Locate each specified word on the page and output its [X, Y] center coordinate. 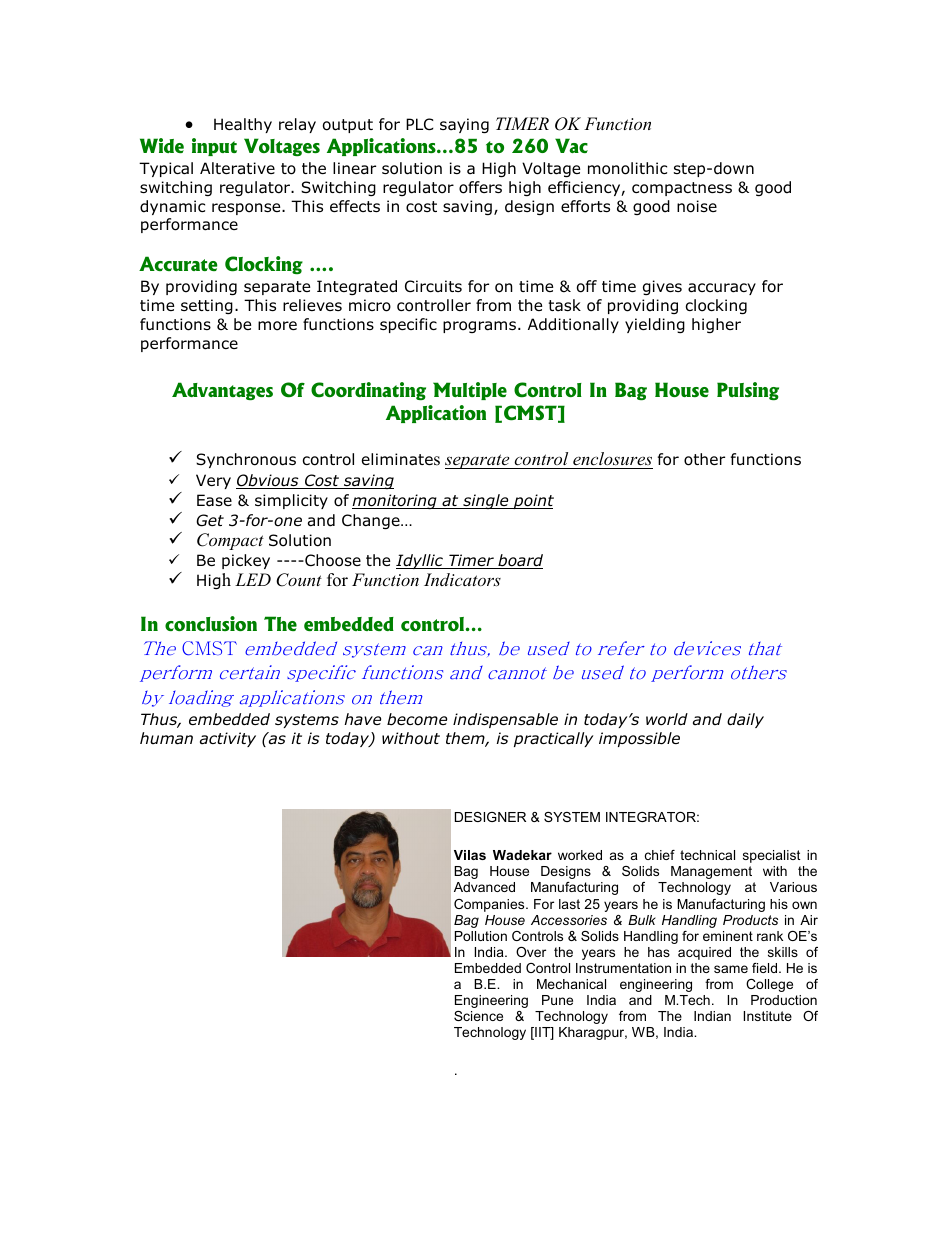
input [214, 147]
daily [745, 720]
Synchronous [246, 460]
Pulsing [748, 391]
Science [478, 1016]
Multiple [470, 391]
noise [697, 206]
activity [228, 739]
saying [464, 125]
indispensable [505, 720]
